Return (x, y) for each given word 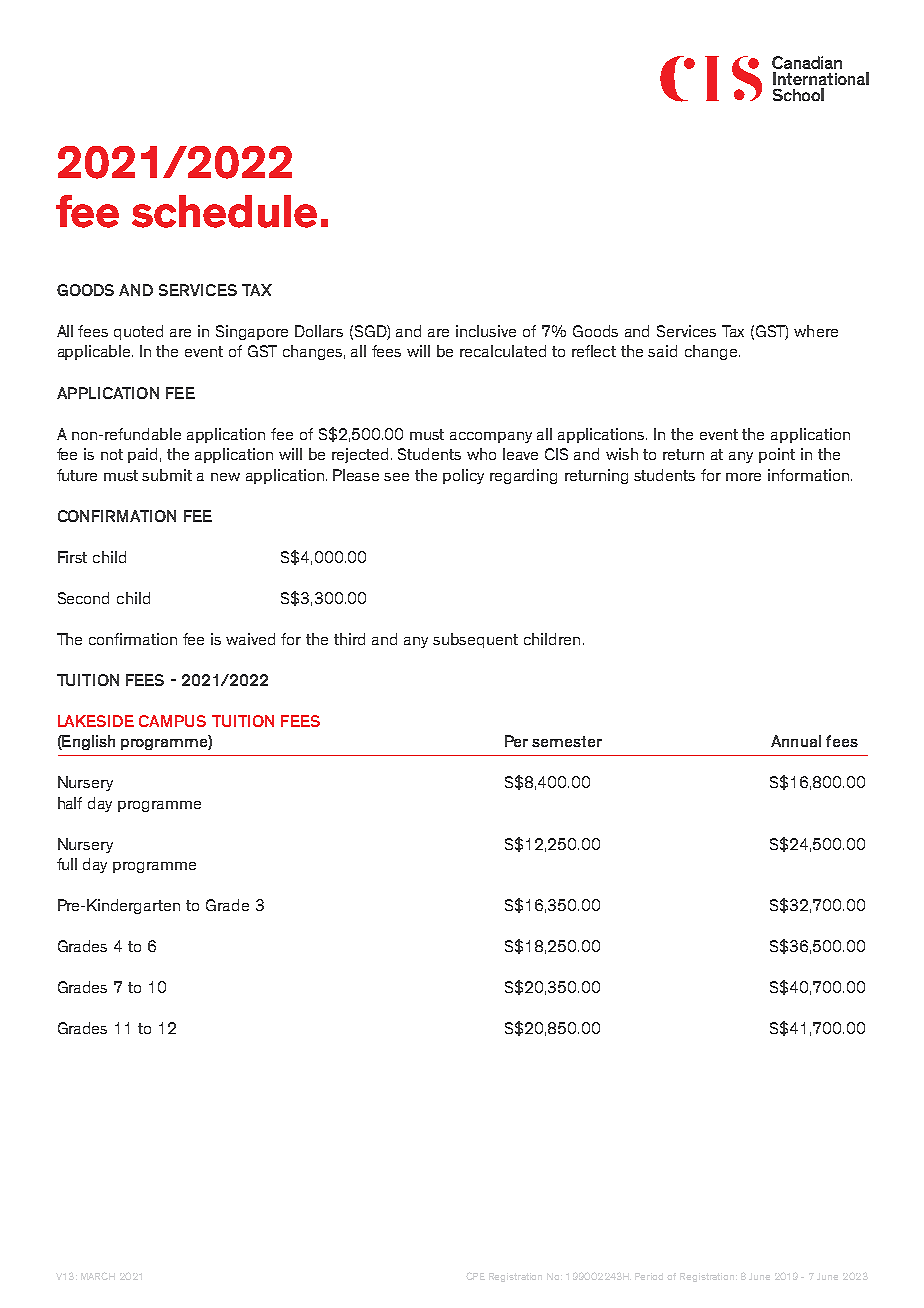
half (70, 803)
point (777, 455)
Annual (796, 741)
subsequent (475, 640)
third (349, 639)
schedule (224, 211)
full (67, 864)
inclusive (486, 331)
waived (250, 639)
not (112, 454)
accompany (491, 437)
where (816, 331)
